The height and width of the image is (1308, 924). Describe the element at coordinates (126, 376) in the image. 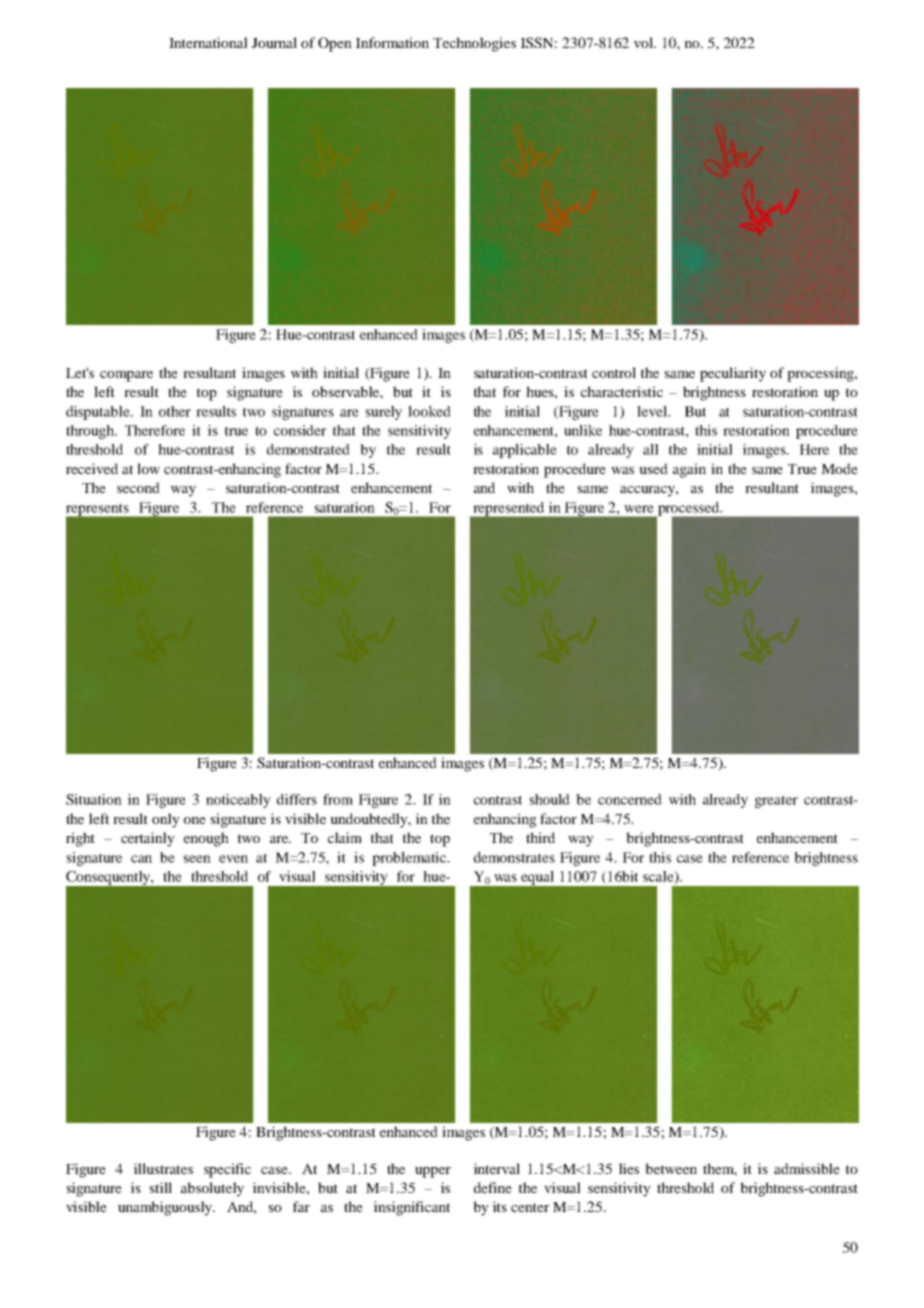

I see `compare` at that location.
